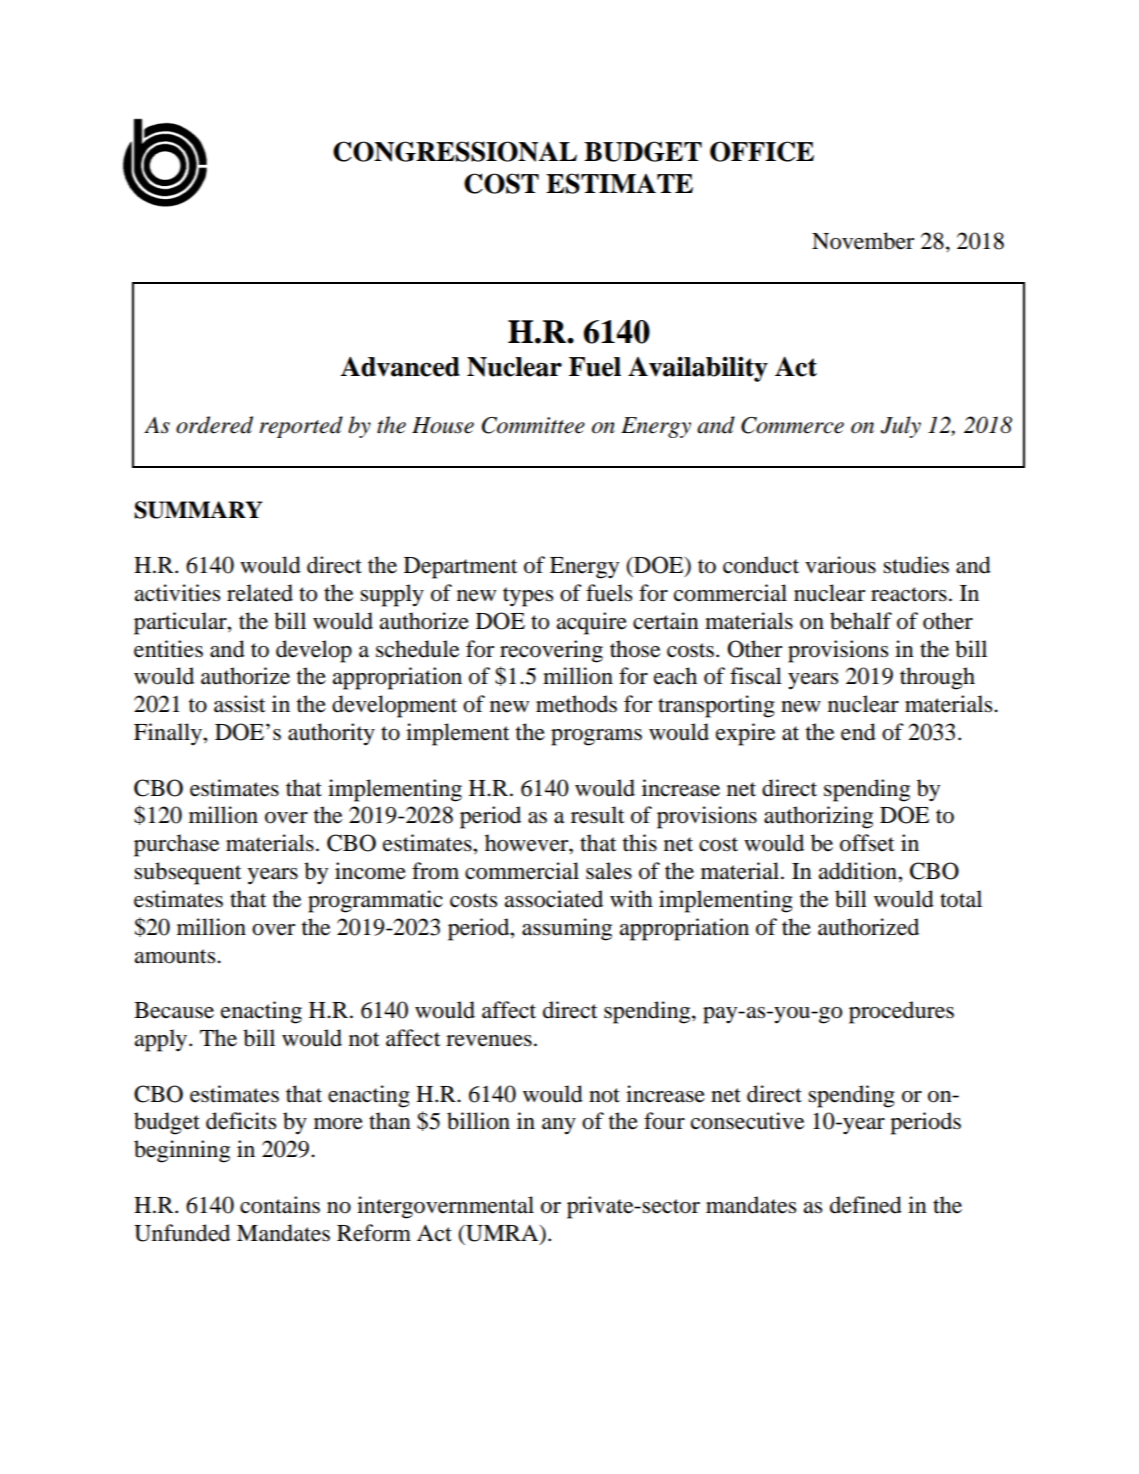 The image size is (1139, 1474). What do you see at coordinates (198, 510) in the screenshot?
I see `SUMMARY` at bounding box center [198, 510].
